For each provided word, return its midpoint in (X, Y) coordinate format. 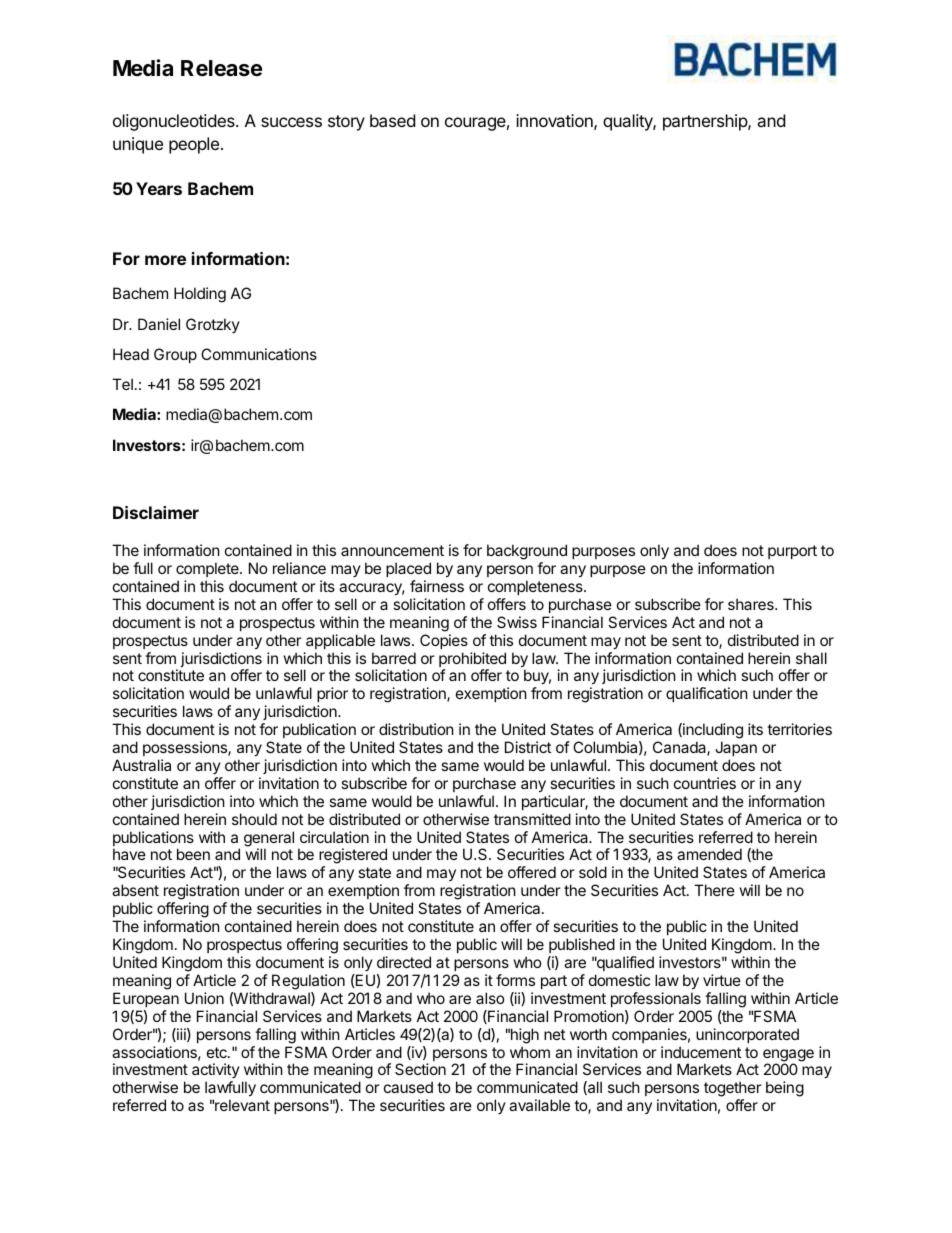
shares (752, 604)
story (346, 123)
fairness (437, 586)
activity (216, 1072)
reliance (299, 568)
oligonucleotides (175, 122)
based (392, 120)
